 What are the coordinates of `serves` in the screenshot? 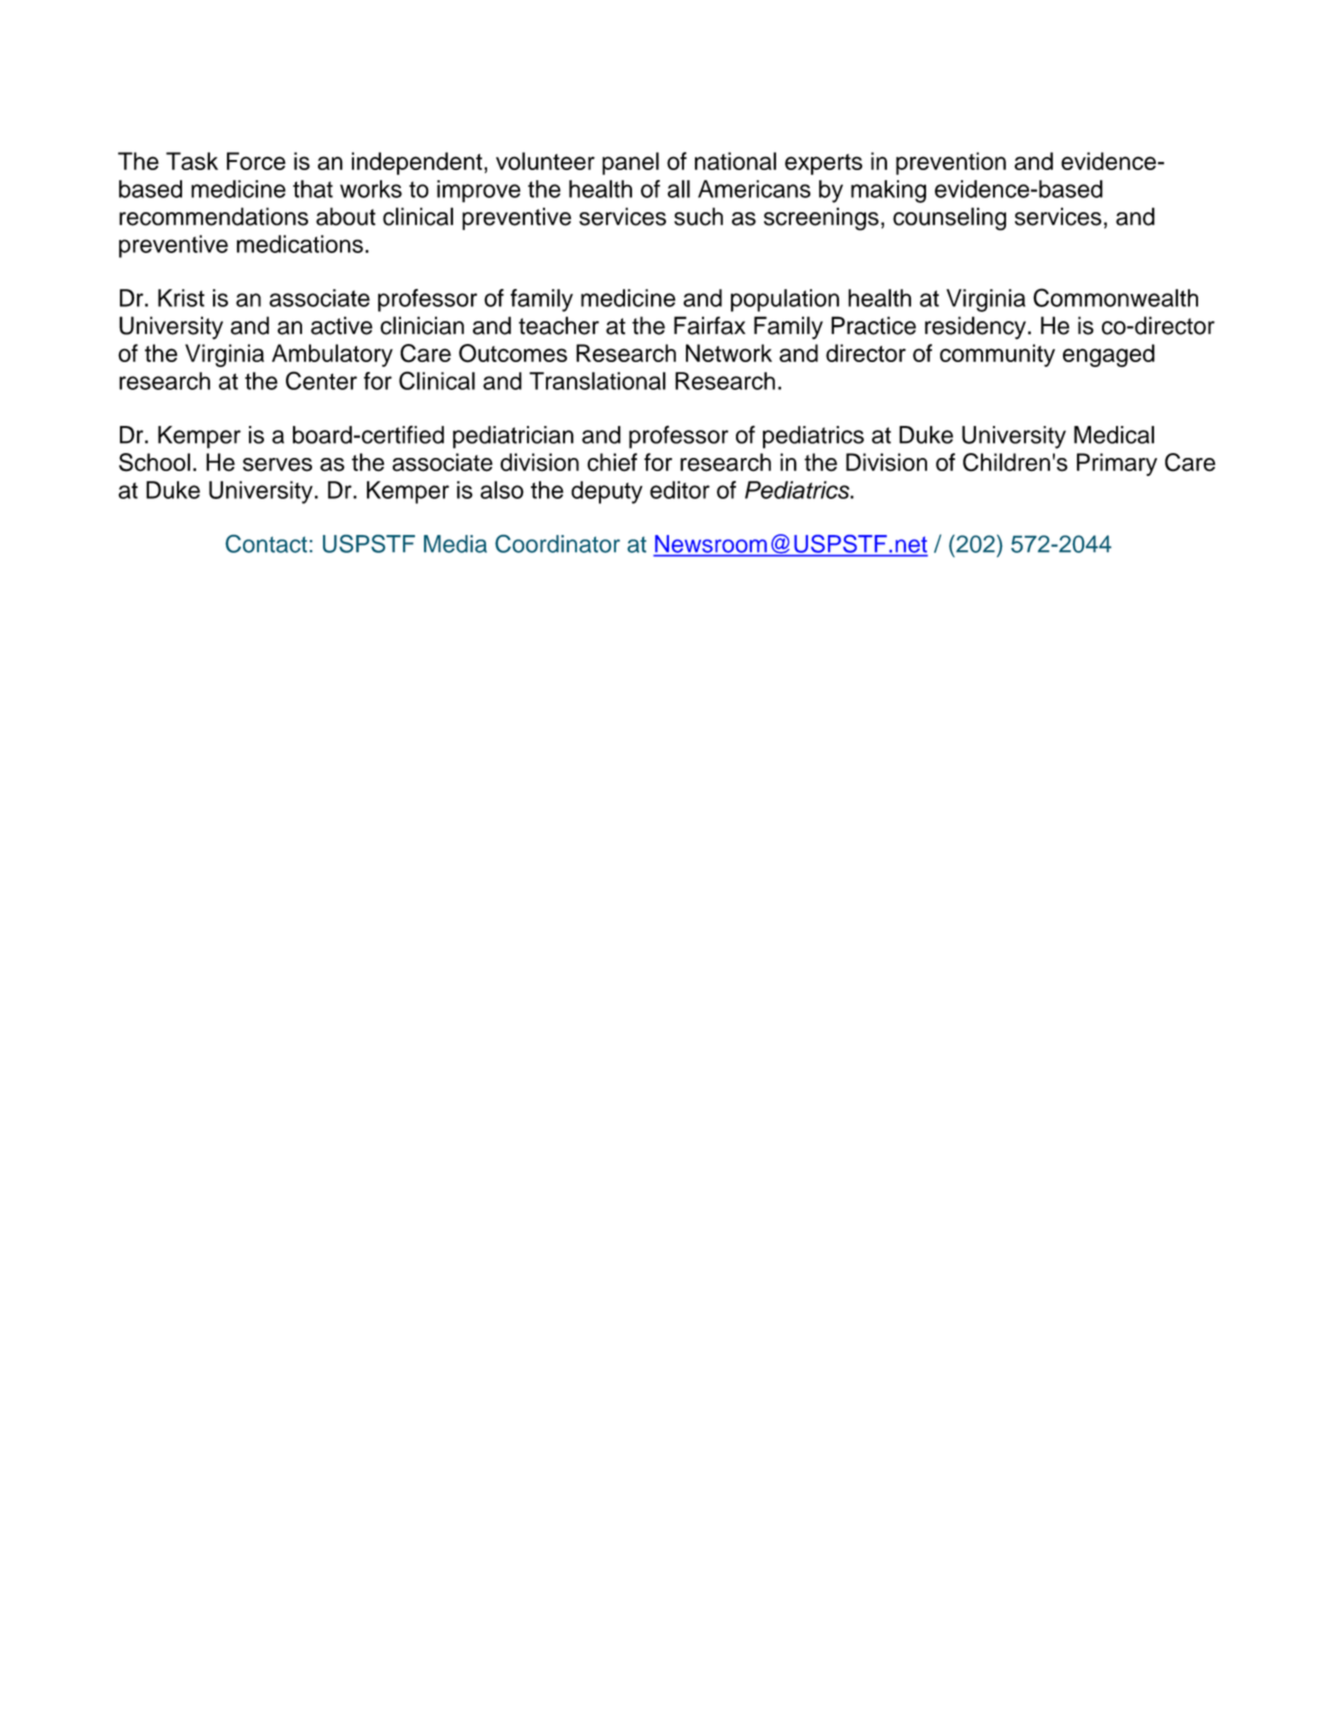 It's located at (277, 465).
